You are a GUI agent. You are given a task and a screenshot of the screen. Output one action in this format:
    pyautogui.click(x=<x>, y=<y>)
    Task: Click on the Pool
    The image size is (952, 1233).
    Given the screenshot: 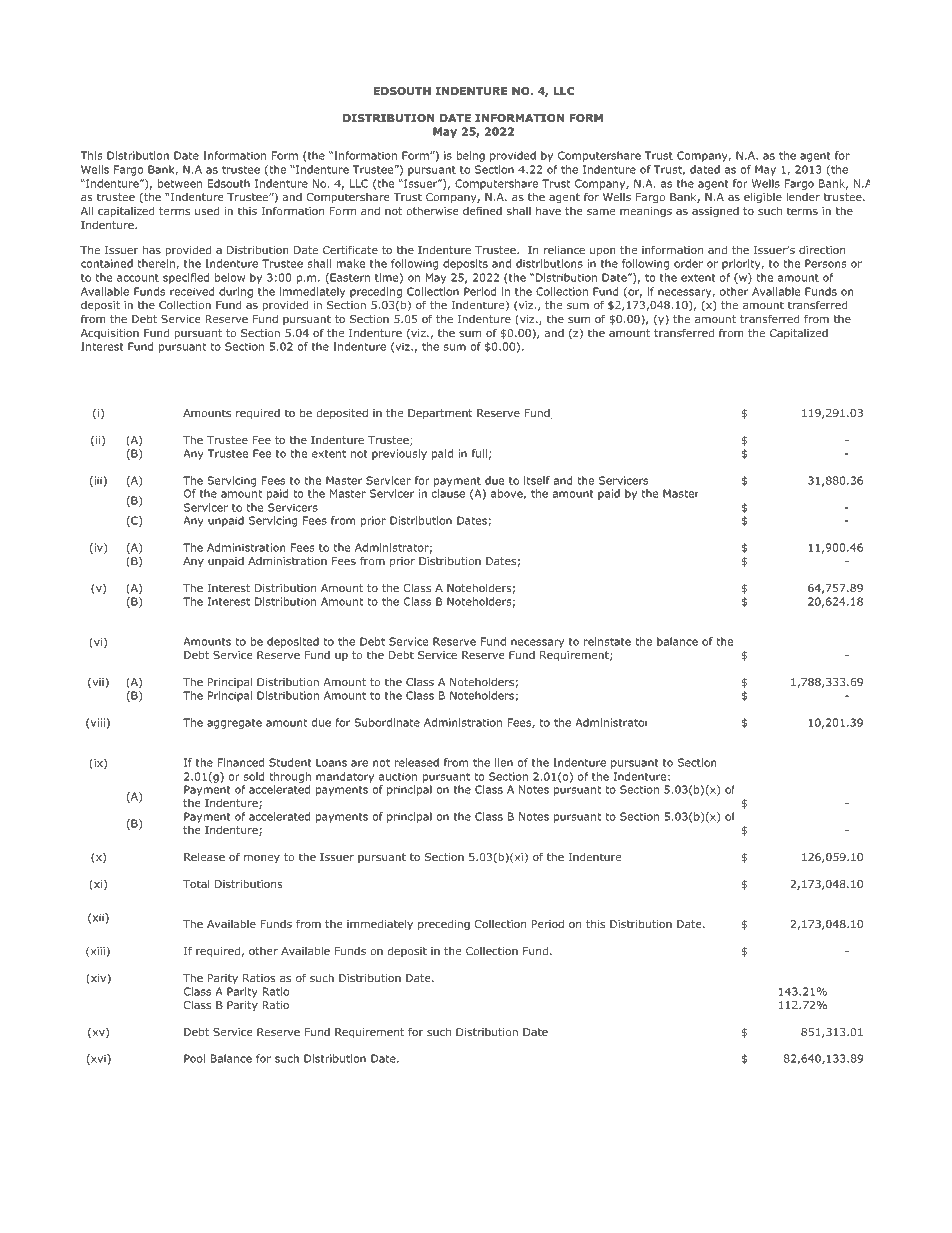 What is the action you would take?
    pyautogui.click(x=194, y=1058)
